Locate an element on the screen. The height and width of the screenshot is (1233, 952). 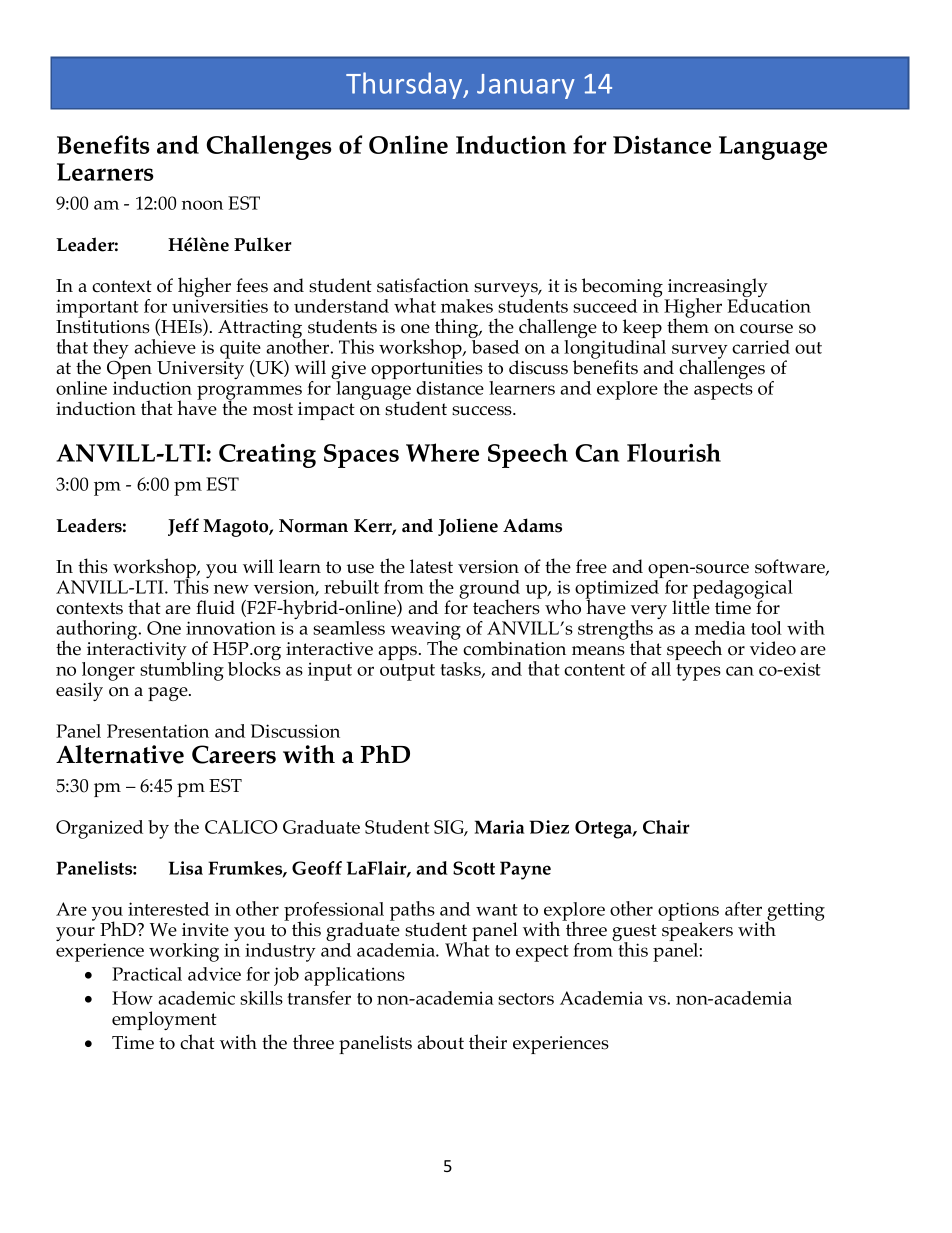
Chair is located at coordinates (666, 827).
